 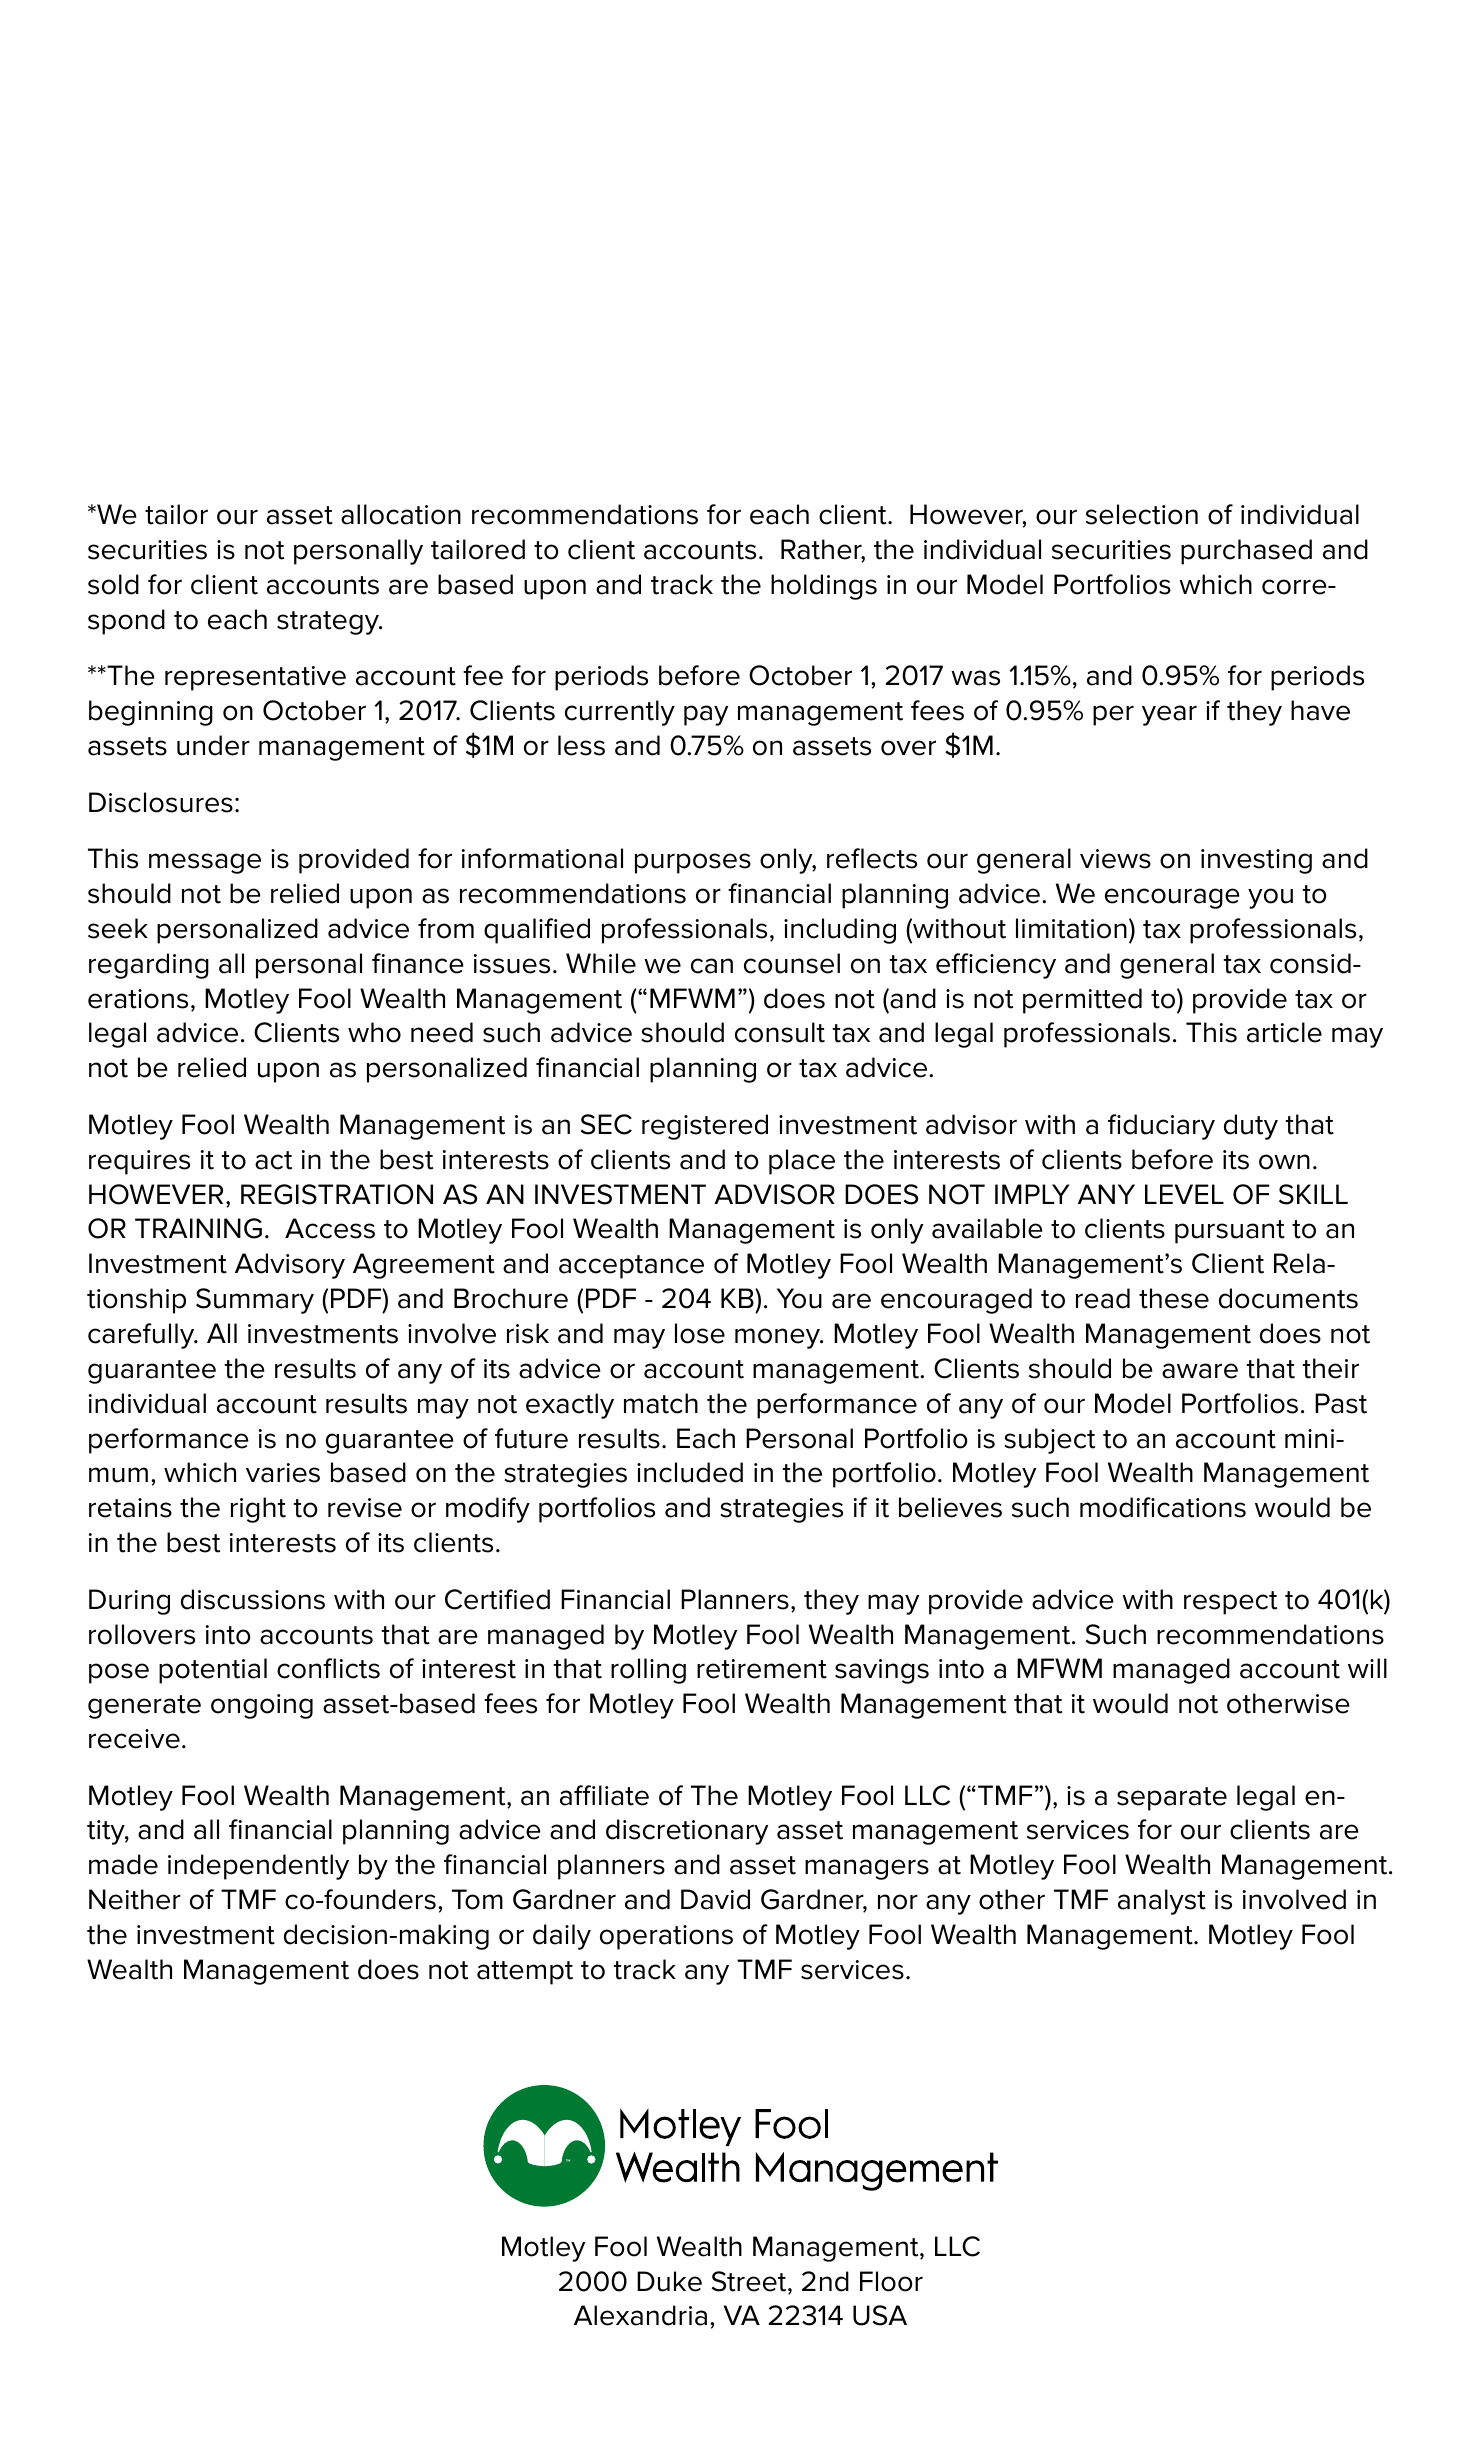 What do you see at coordinates (1200, 1371) in the screenshot?
I see `aware` at bounding box center [1200, 1371].
